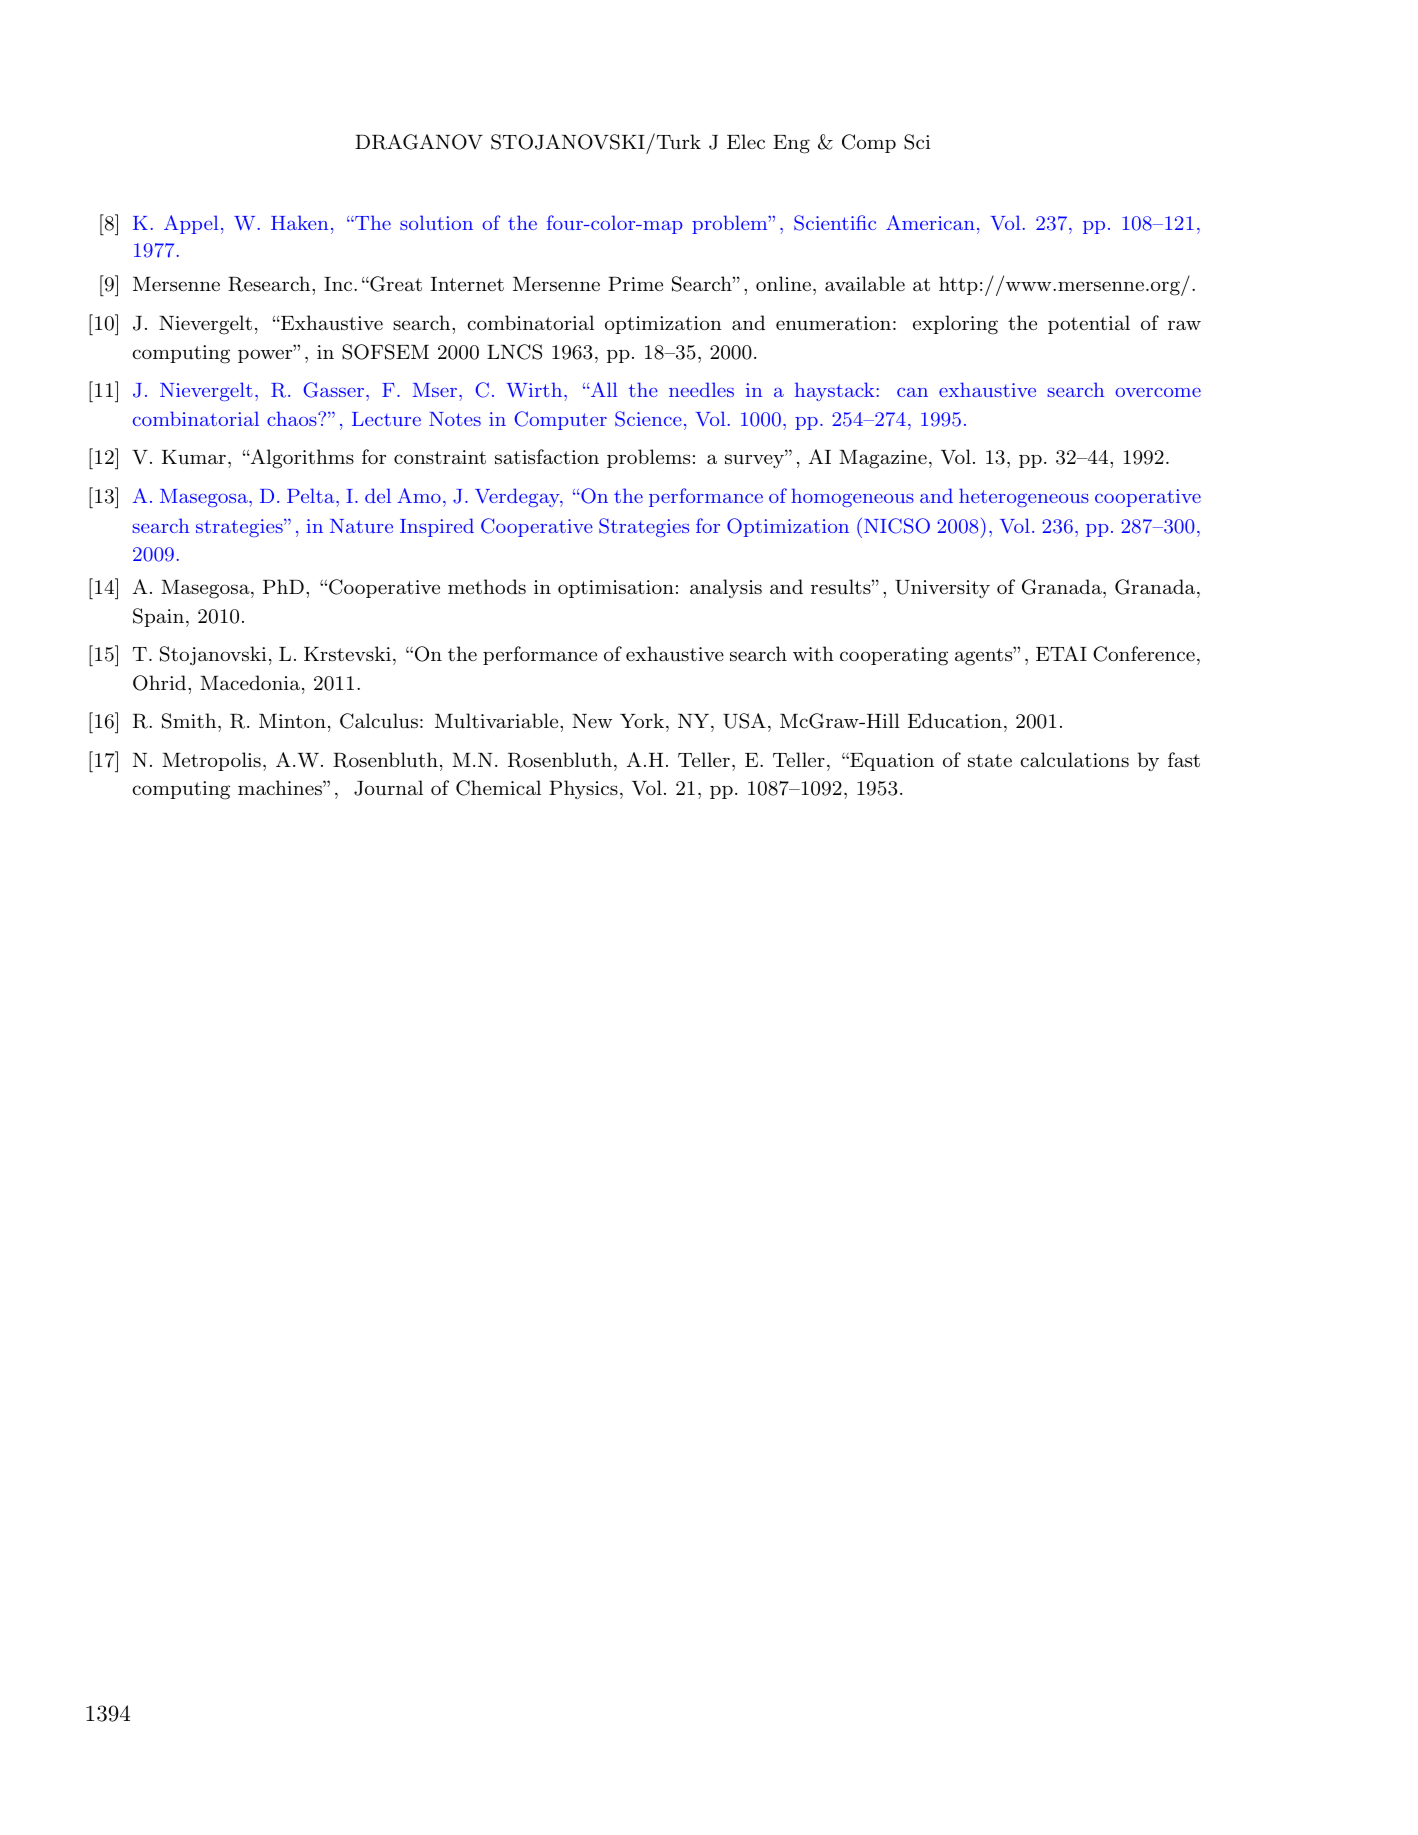  What do you see at coordinates (726, 588) in the image?
I see `analysis` at bounding box center [726, 588].
